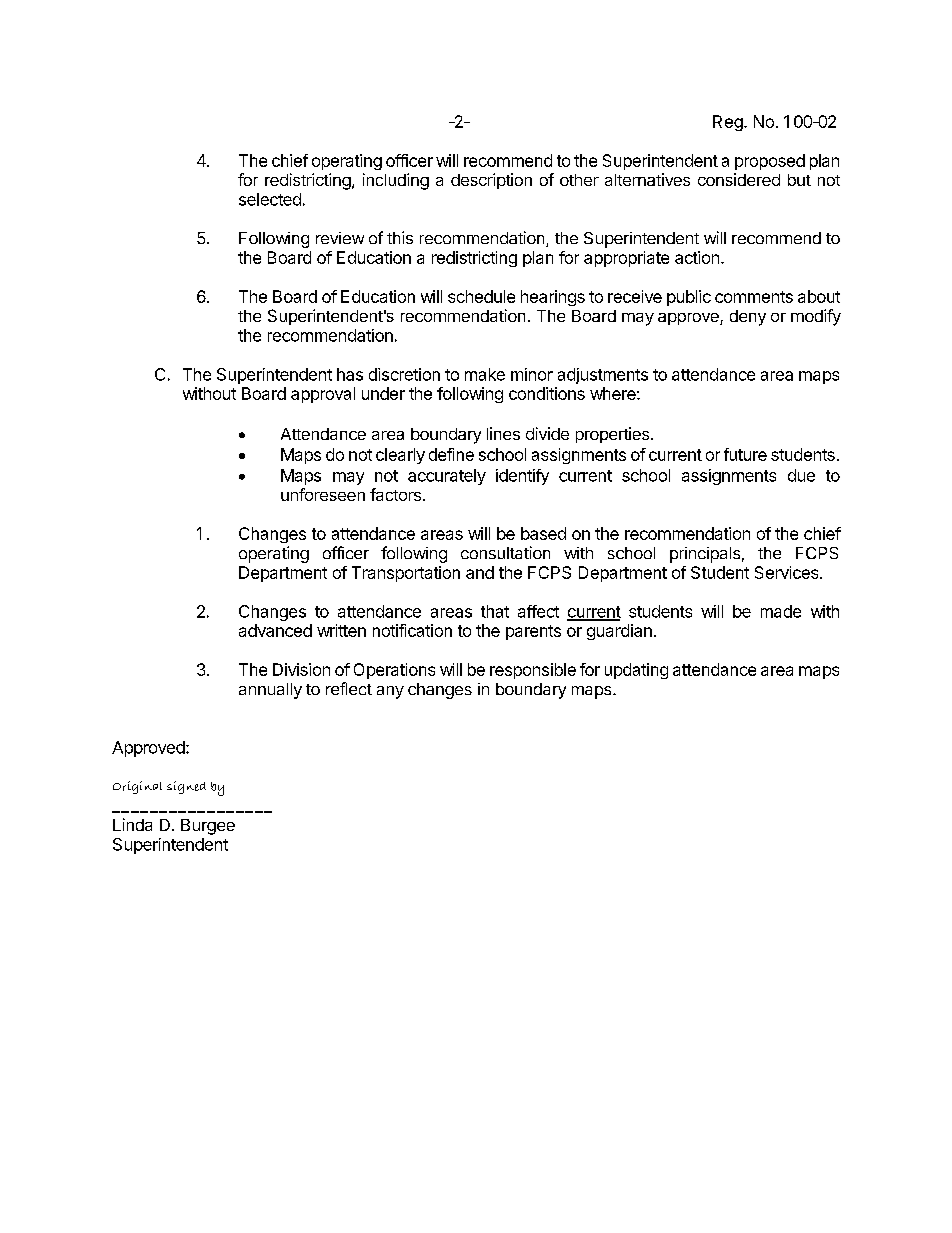 This screenshot has width=952, height=1233. I want to click on selected, so click(270, 199).
